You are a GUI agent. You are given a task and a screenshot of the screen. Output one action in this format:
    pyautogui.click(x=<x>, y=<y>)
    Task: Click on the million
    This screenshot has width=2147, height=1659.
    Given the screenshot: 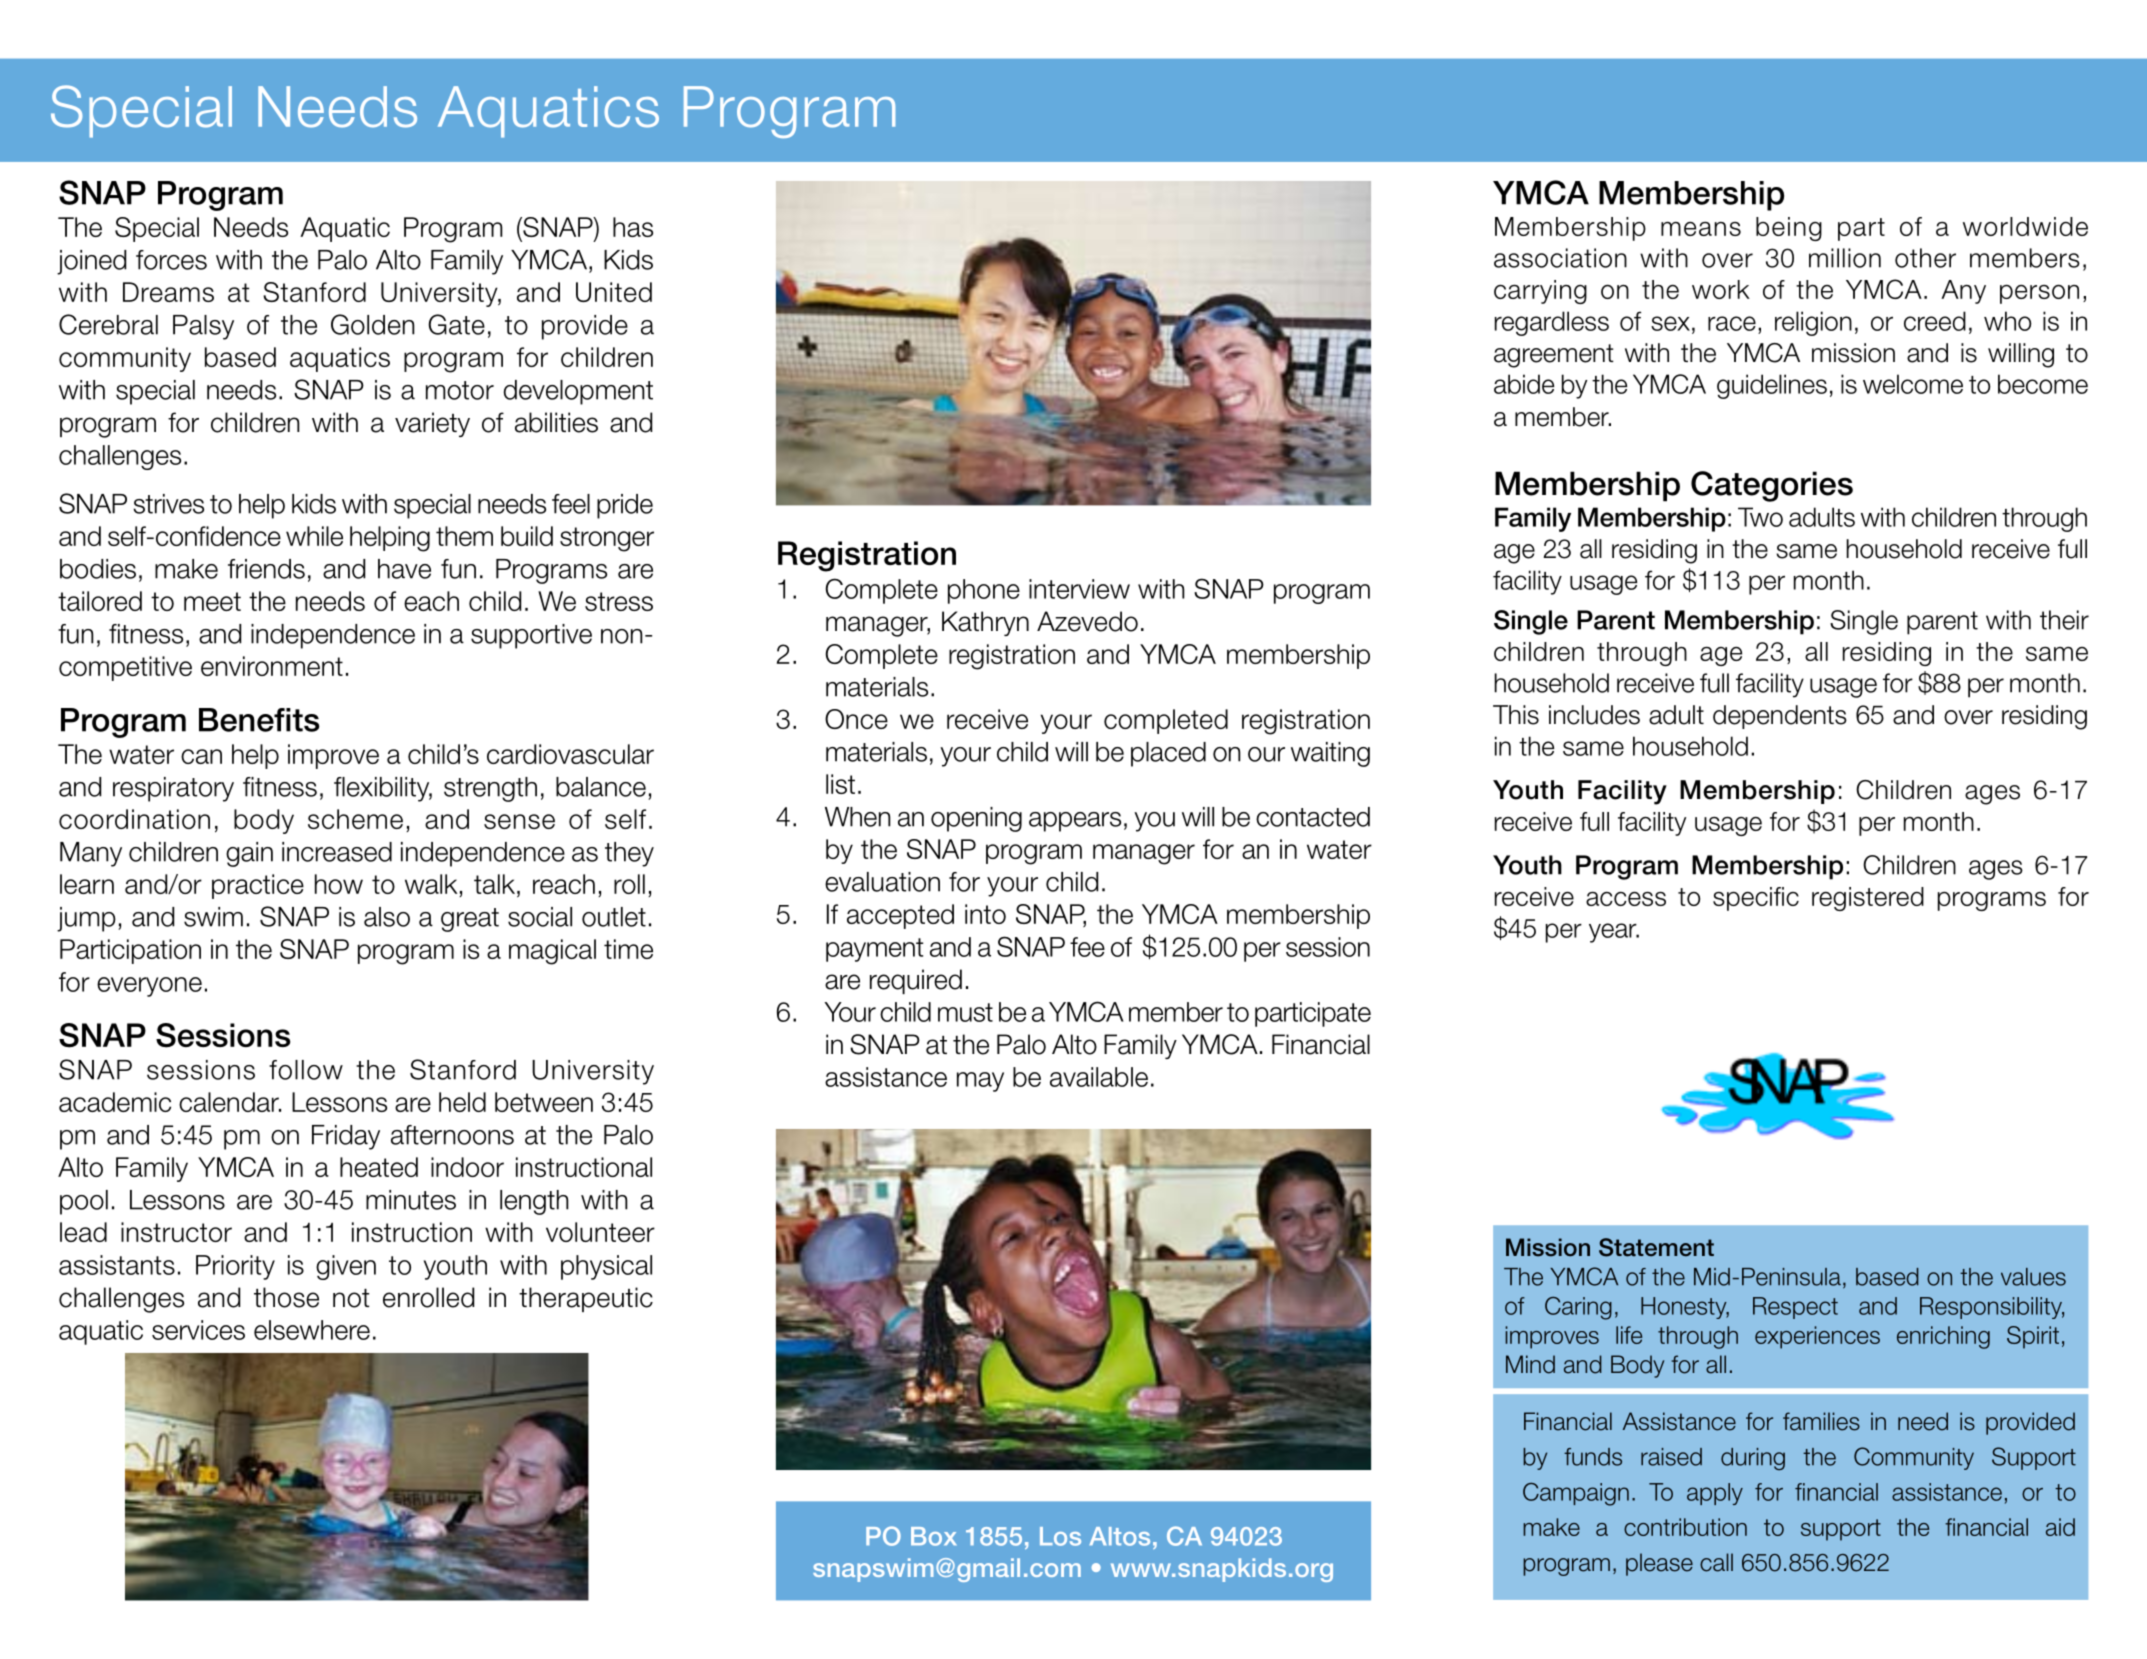 What is the action you would take?
    pyautogui.click(x=1845, y=258)
